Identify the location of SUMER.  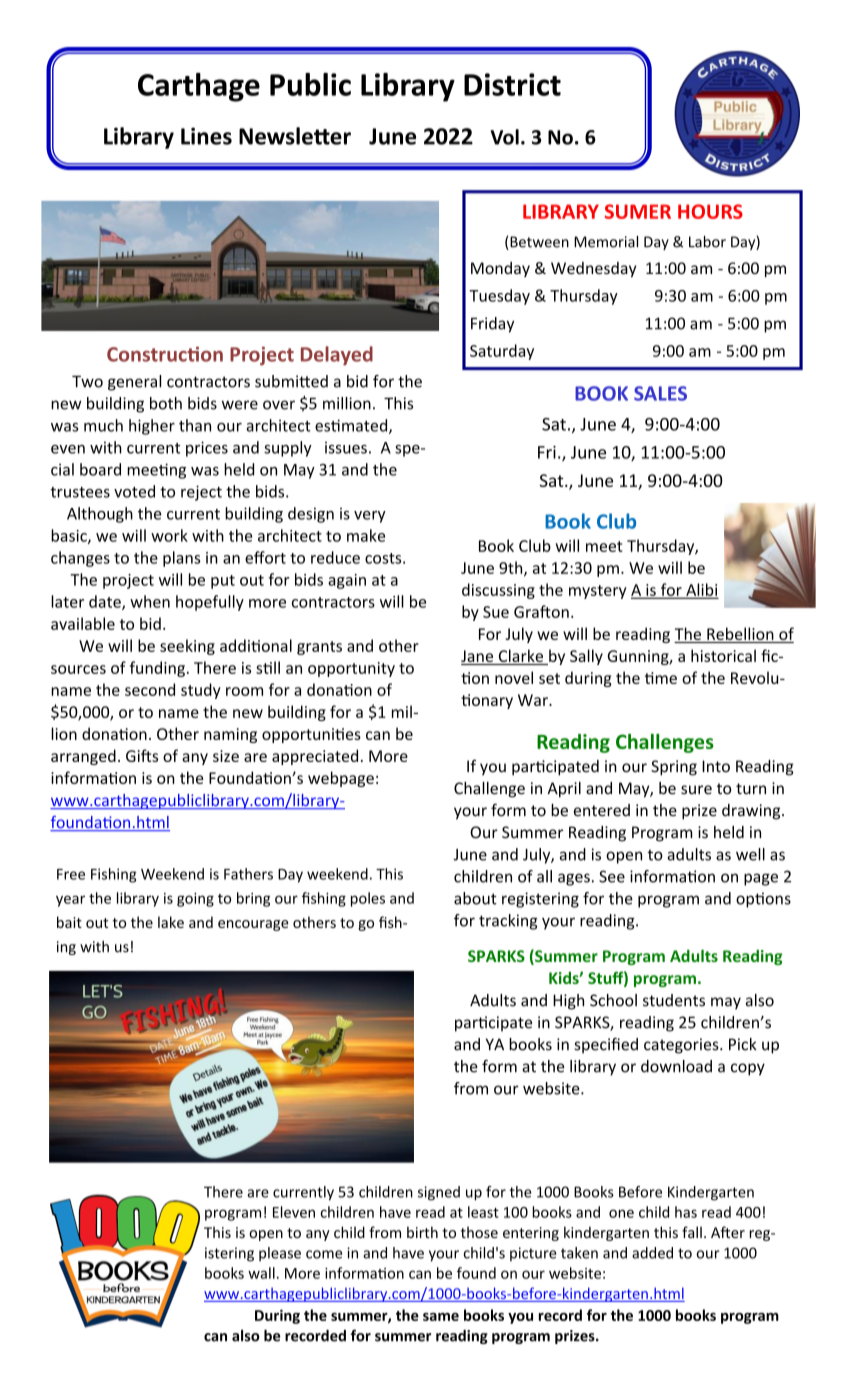
(638, 211).
